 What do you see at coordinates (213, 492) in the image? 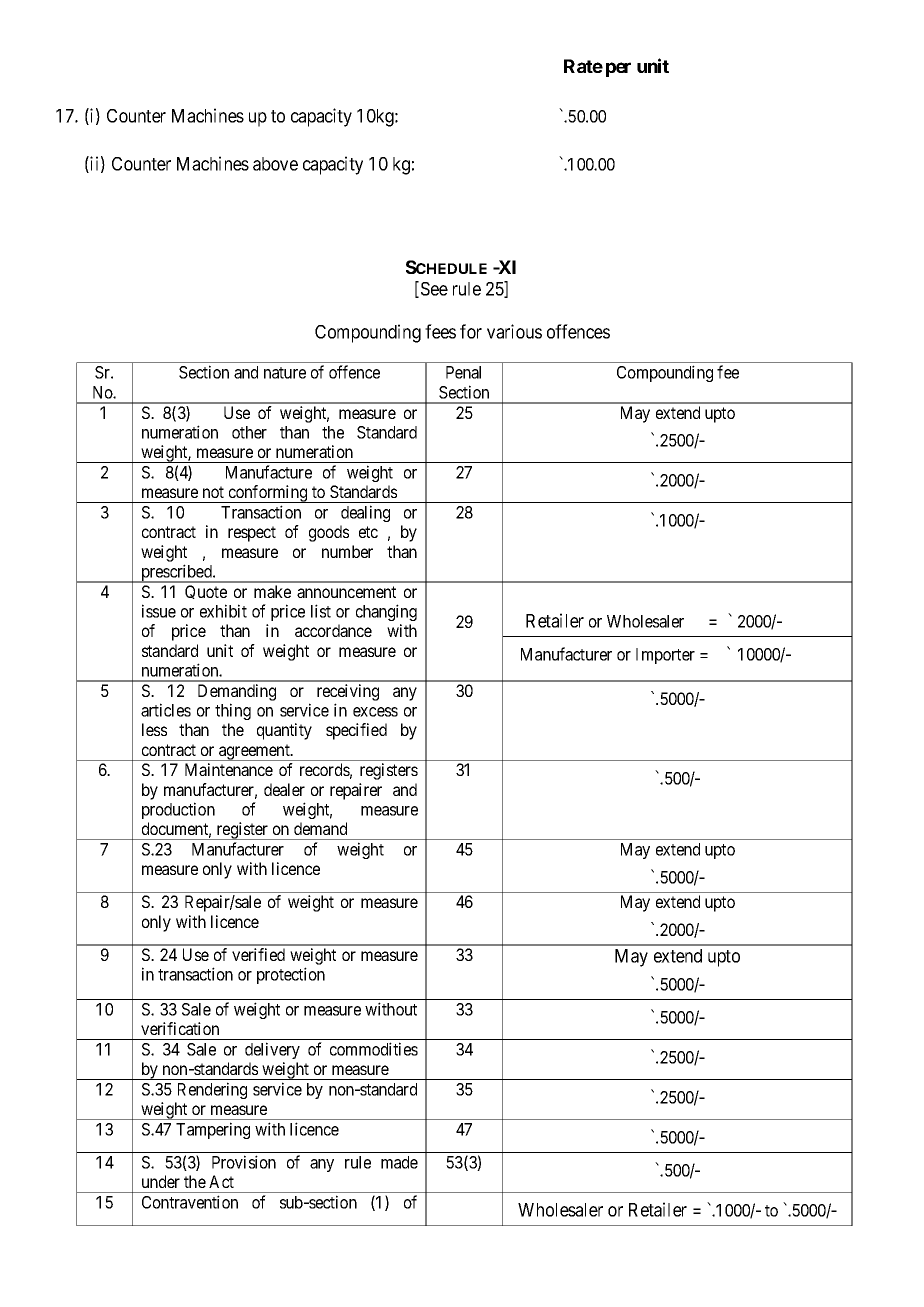
I see `not` at bounding box center [213, 492].
